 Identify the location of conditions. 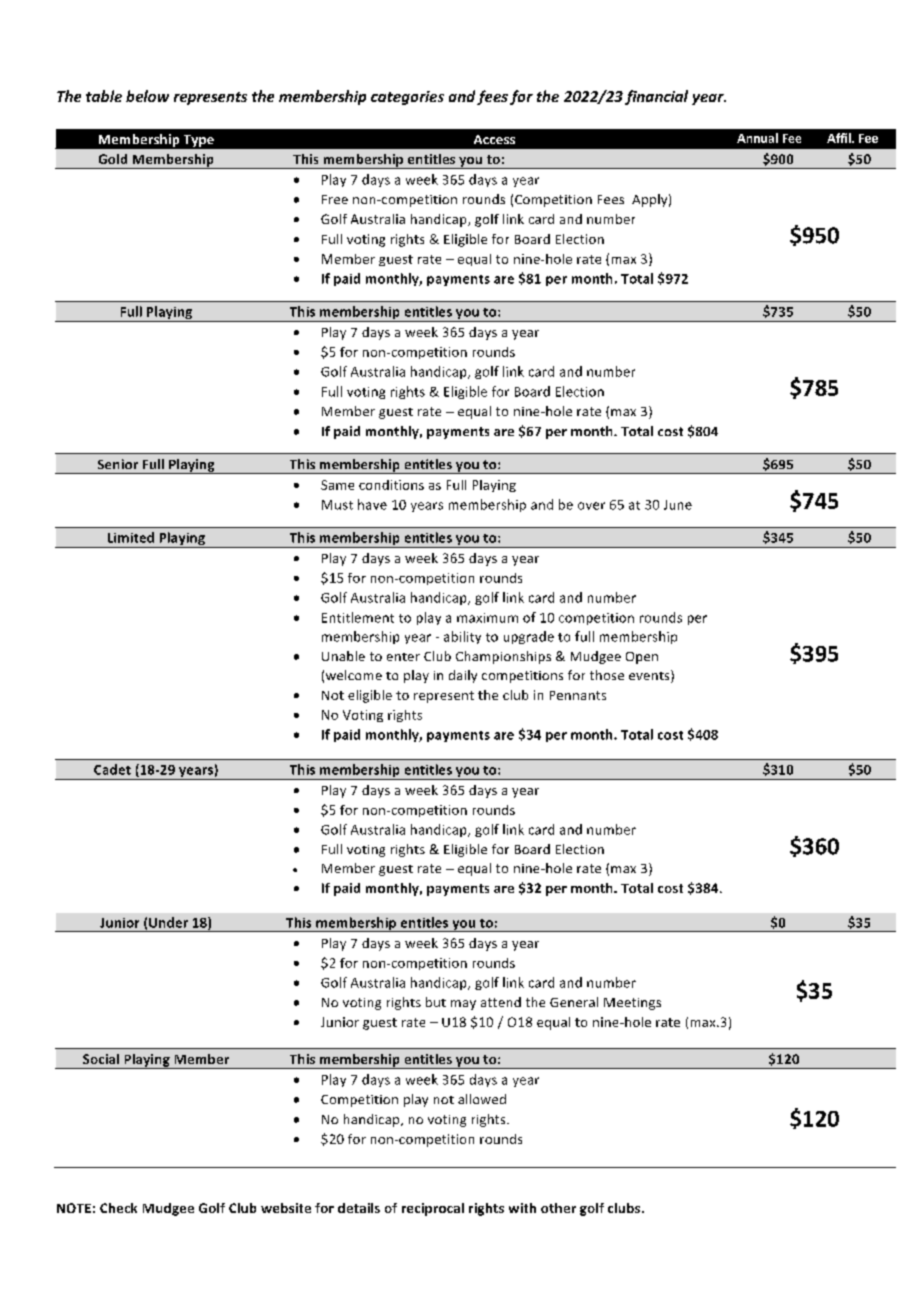
(391, 485).
